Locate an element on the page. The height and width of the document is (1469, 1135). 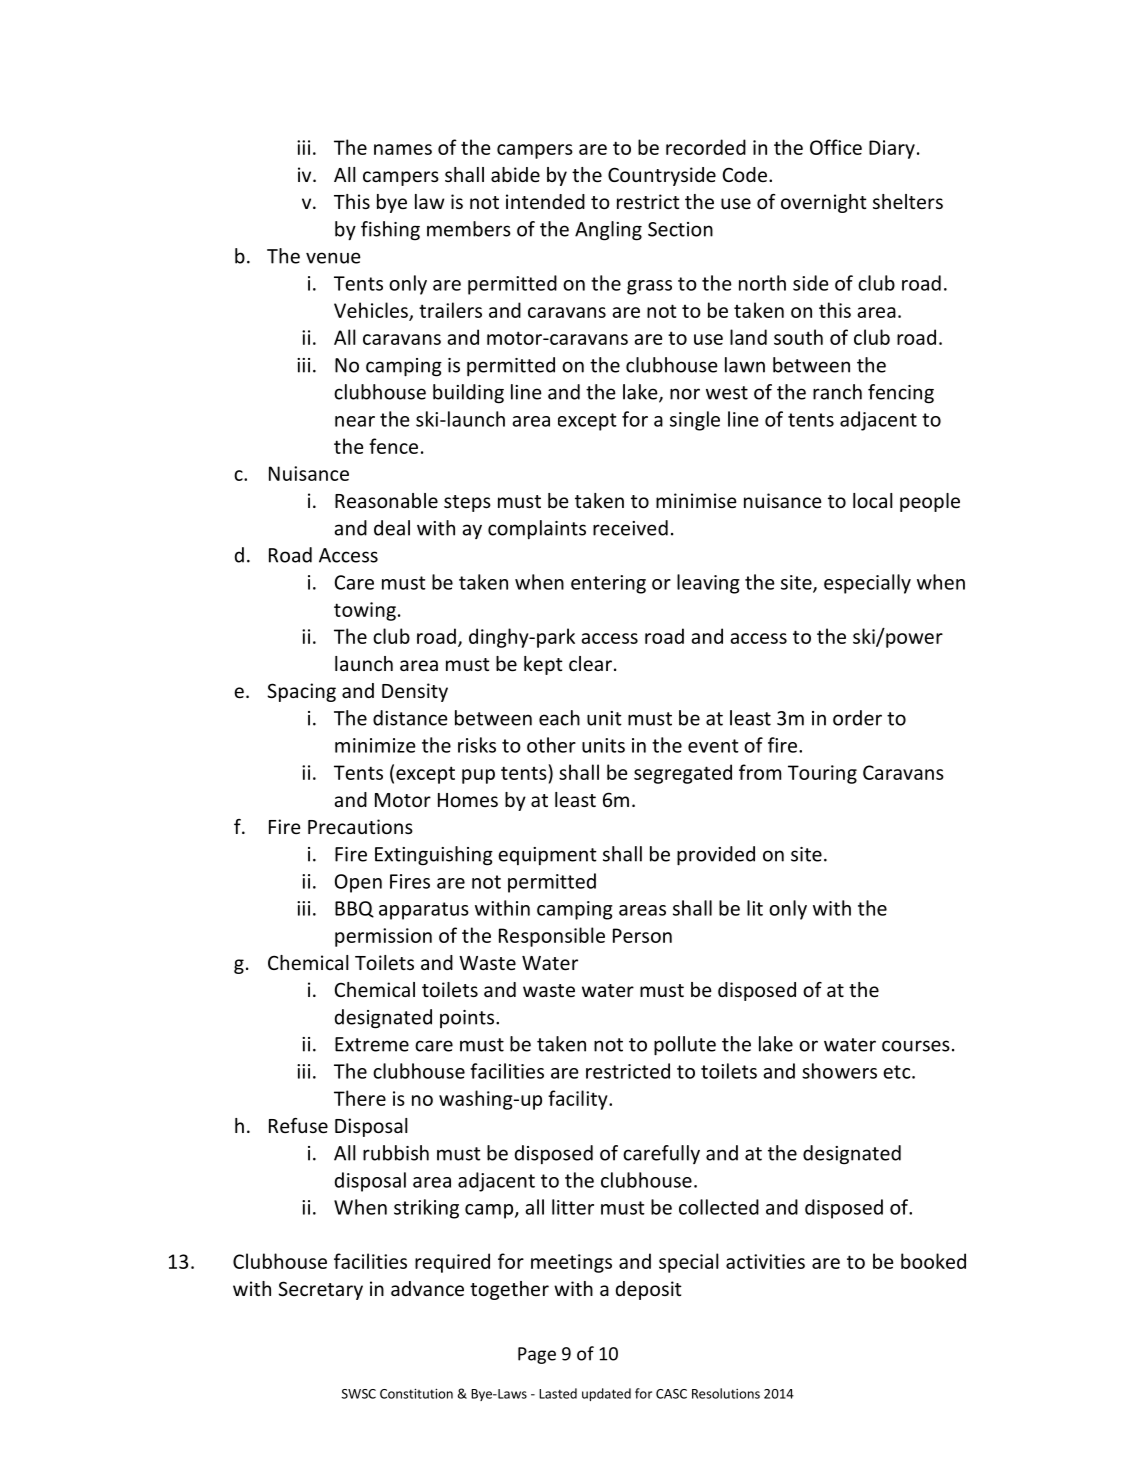
Angling is located at coordinates (608, 231).
